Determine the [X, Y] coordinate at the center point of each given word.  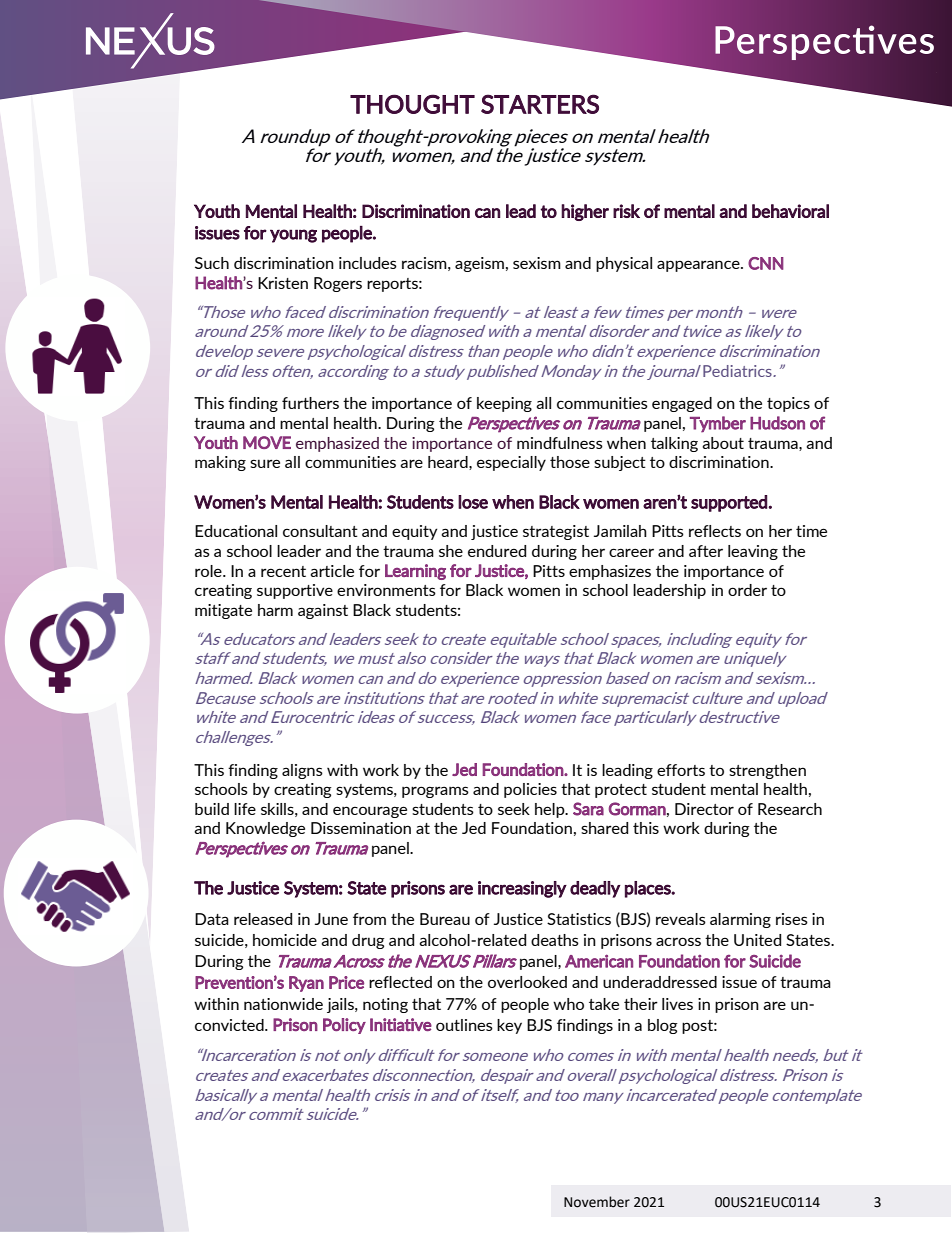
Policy [344, 1026]
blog [663, 1026]
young [293, 236]
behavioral [790, 211]
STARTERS [540, 104]
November [597, 1202]
